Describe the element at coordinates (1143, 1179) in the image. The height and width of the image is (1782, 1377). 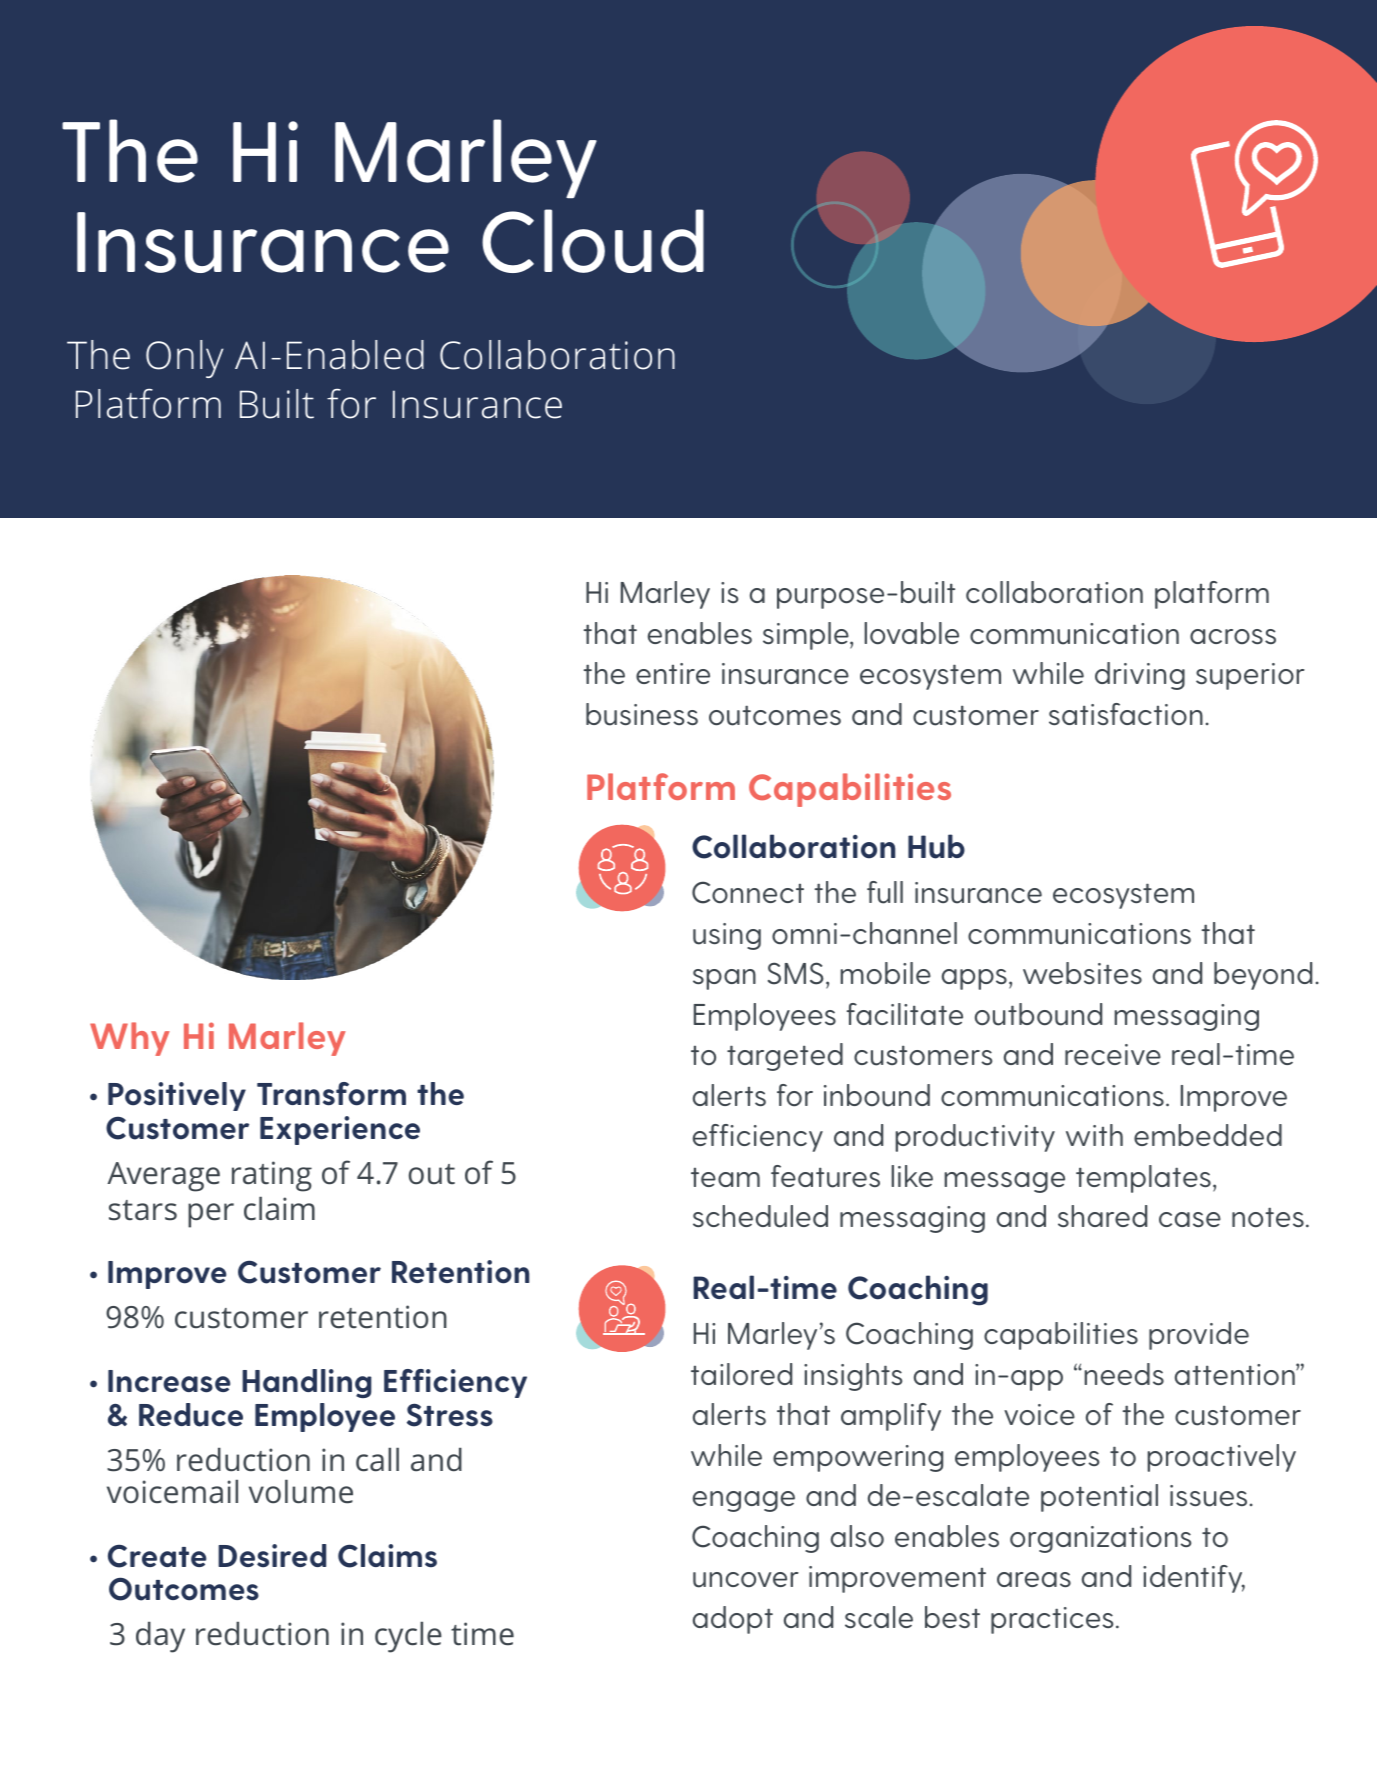
I see `templates` at that location.
